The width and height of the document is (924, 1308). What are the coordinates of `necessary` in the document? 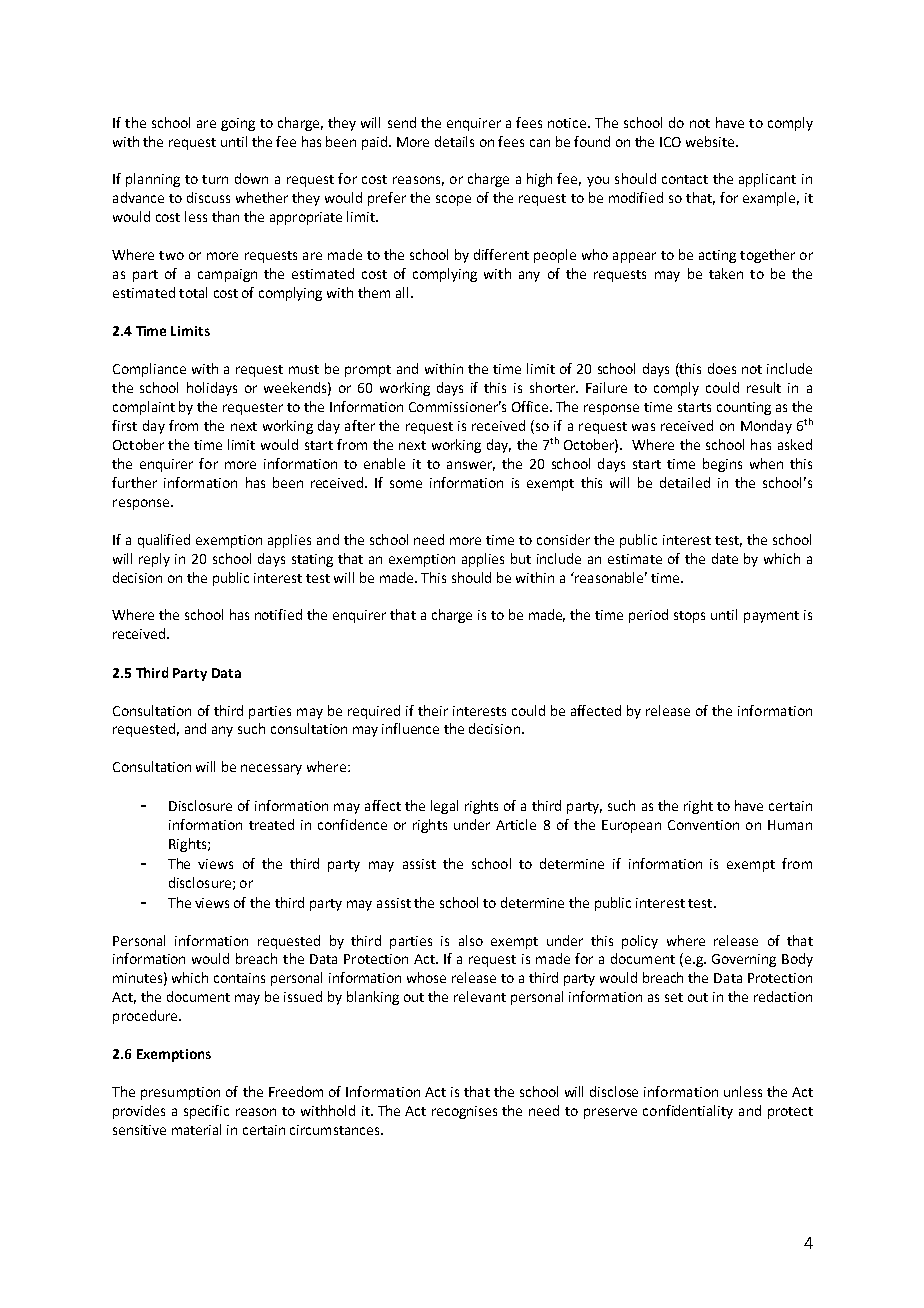 It's located at (271, 769).
